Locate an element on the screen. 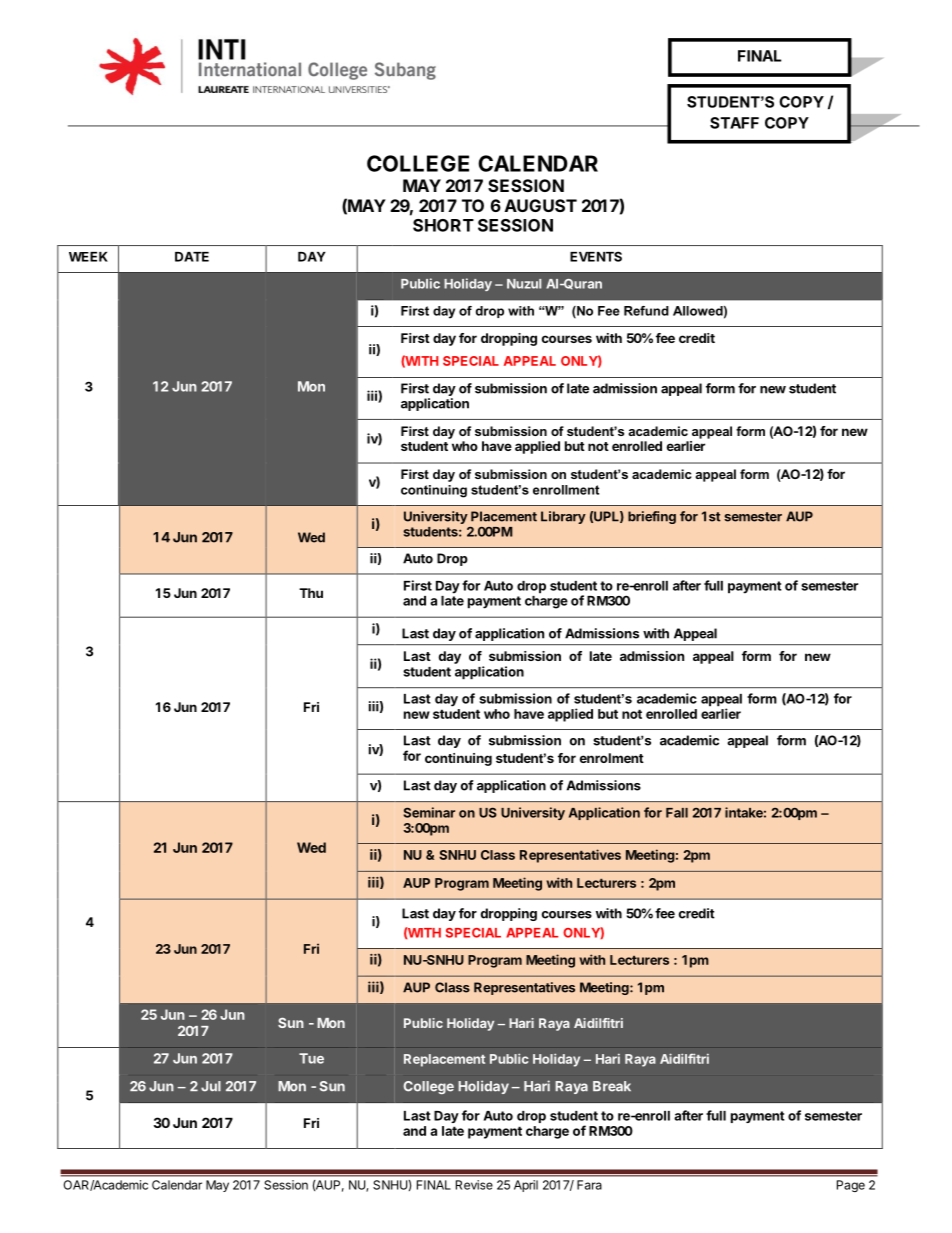  briefing is located at coordinates (652, 517).
